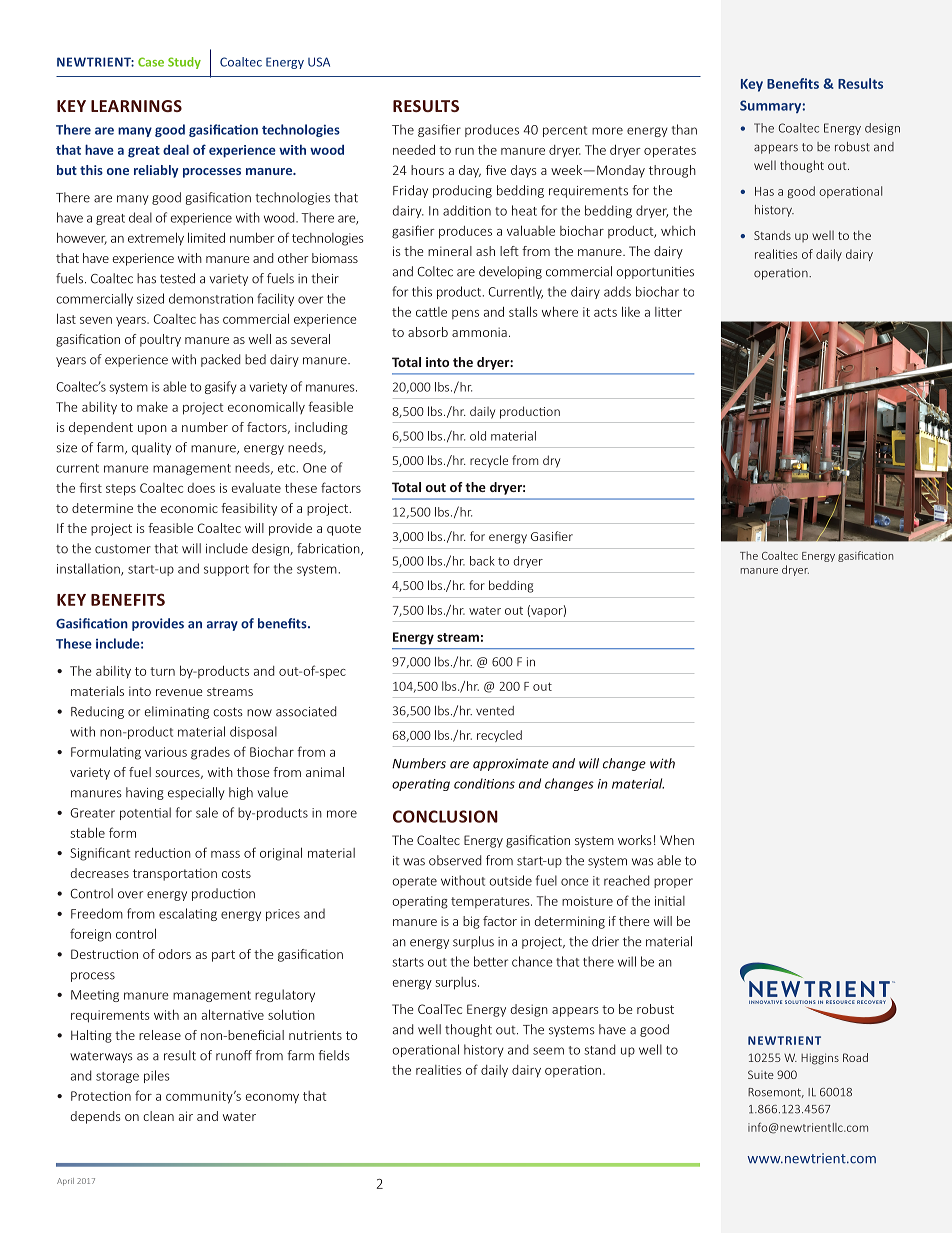 This image has width=952, height=1233. I want to click on observed, so click(455, 860).
